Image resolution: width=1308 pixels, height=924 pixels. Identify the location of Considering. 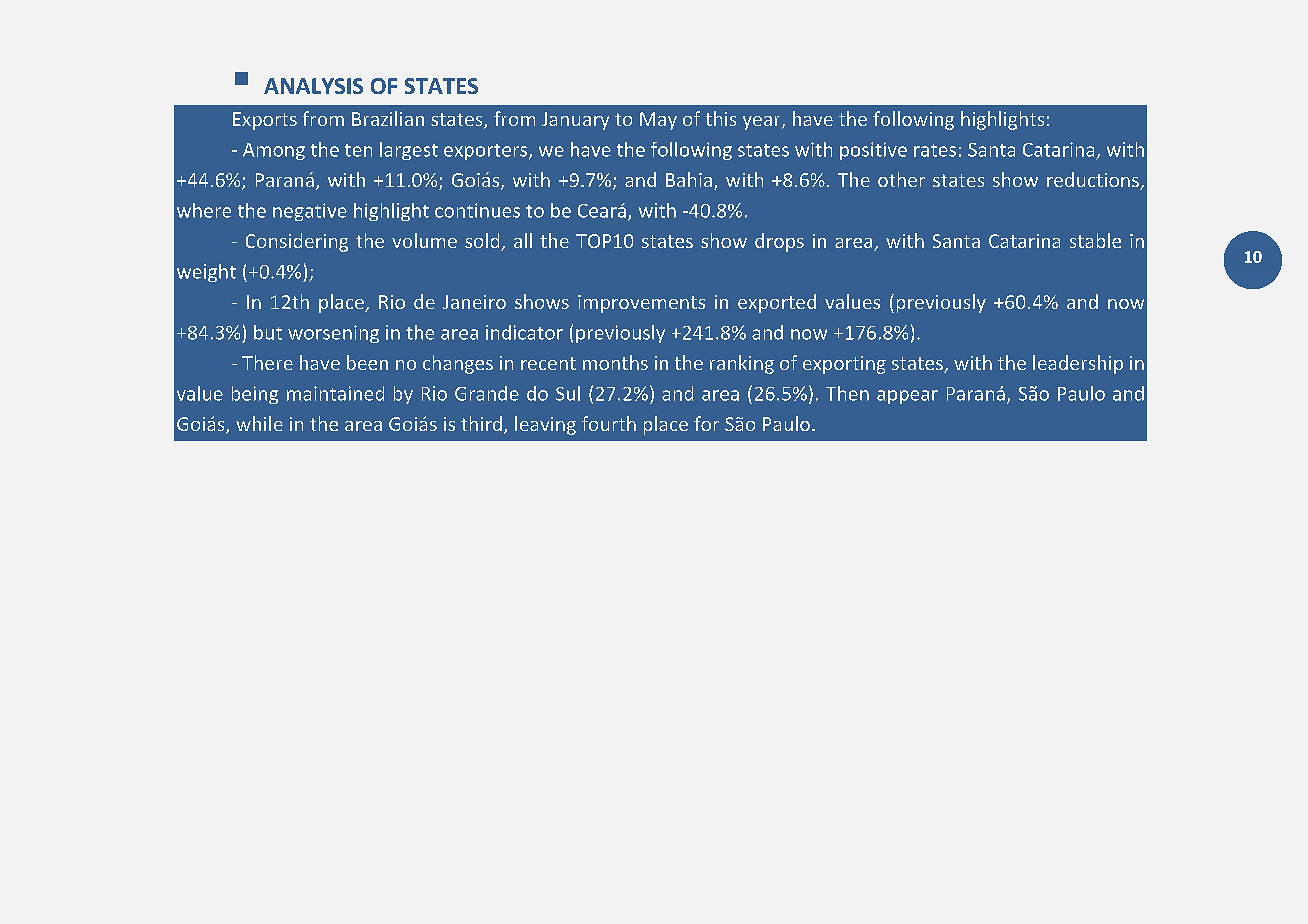
(297, 242).
